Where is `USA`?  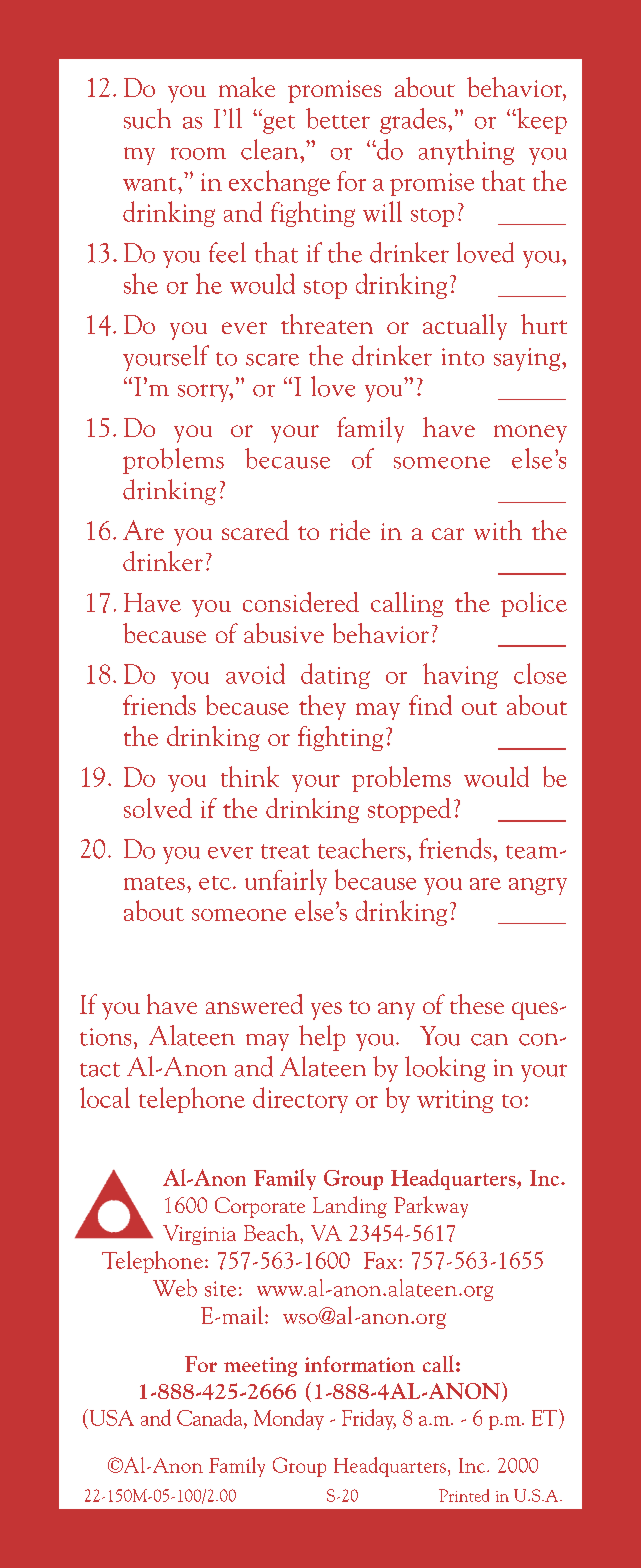 USA is located at coordinates (110, 1417).
